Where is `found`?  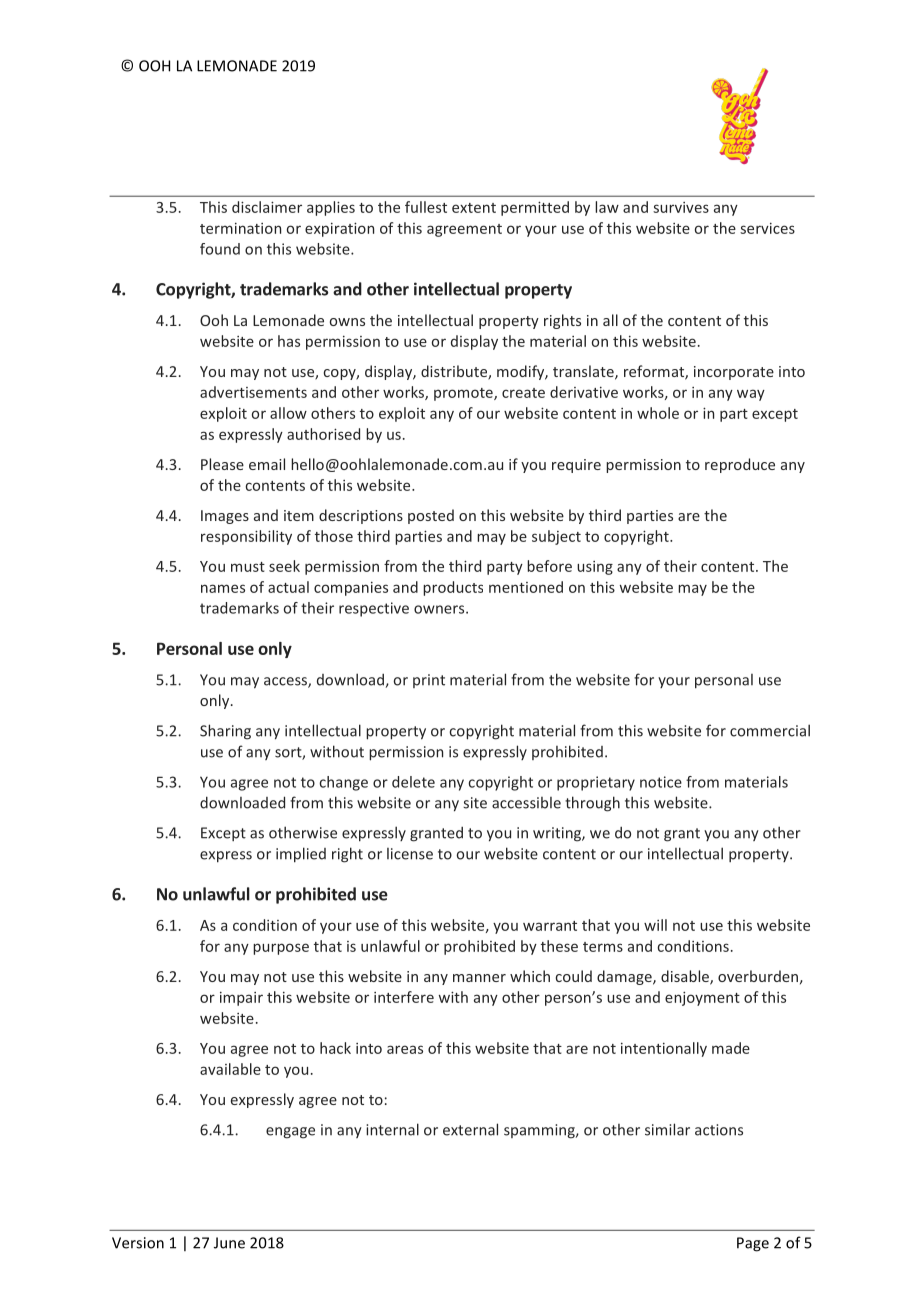 found is located at coordinates (220, 249).
